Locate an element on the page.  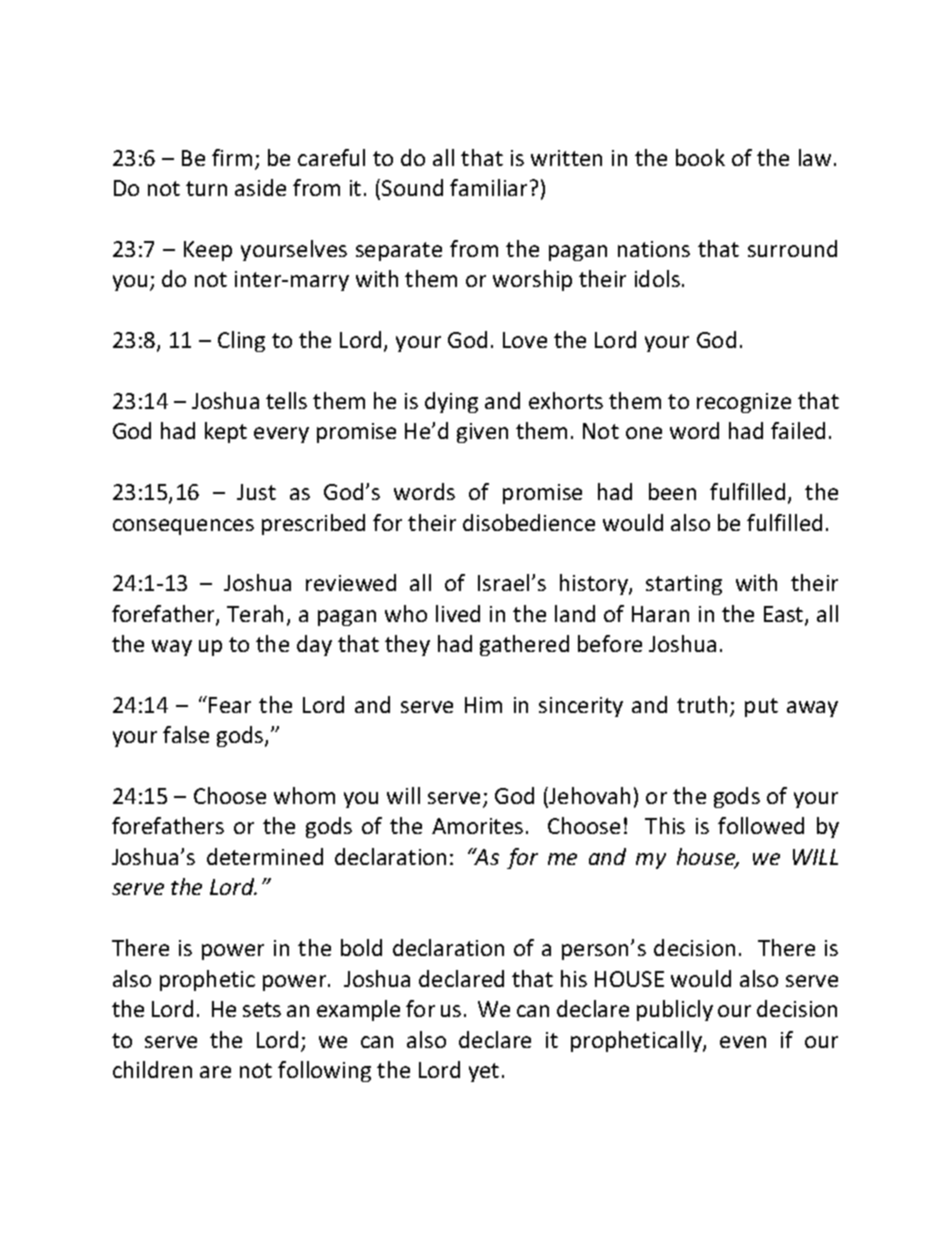
book is located at coordinates (700, 157).
